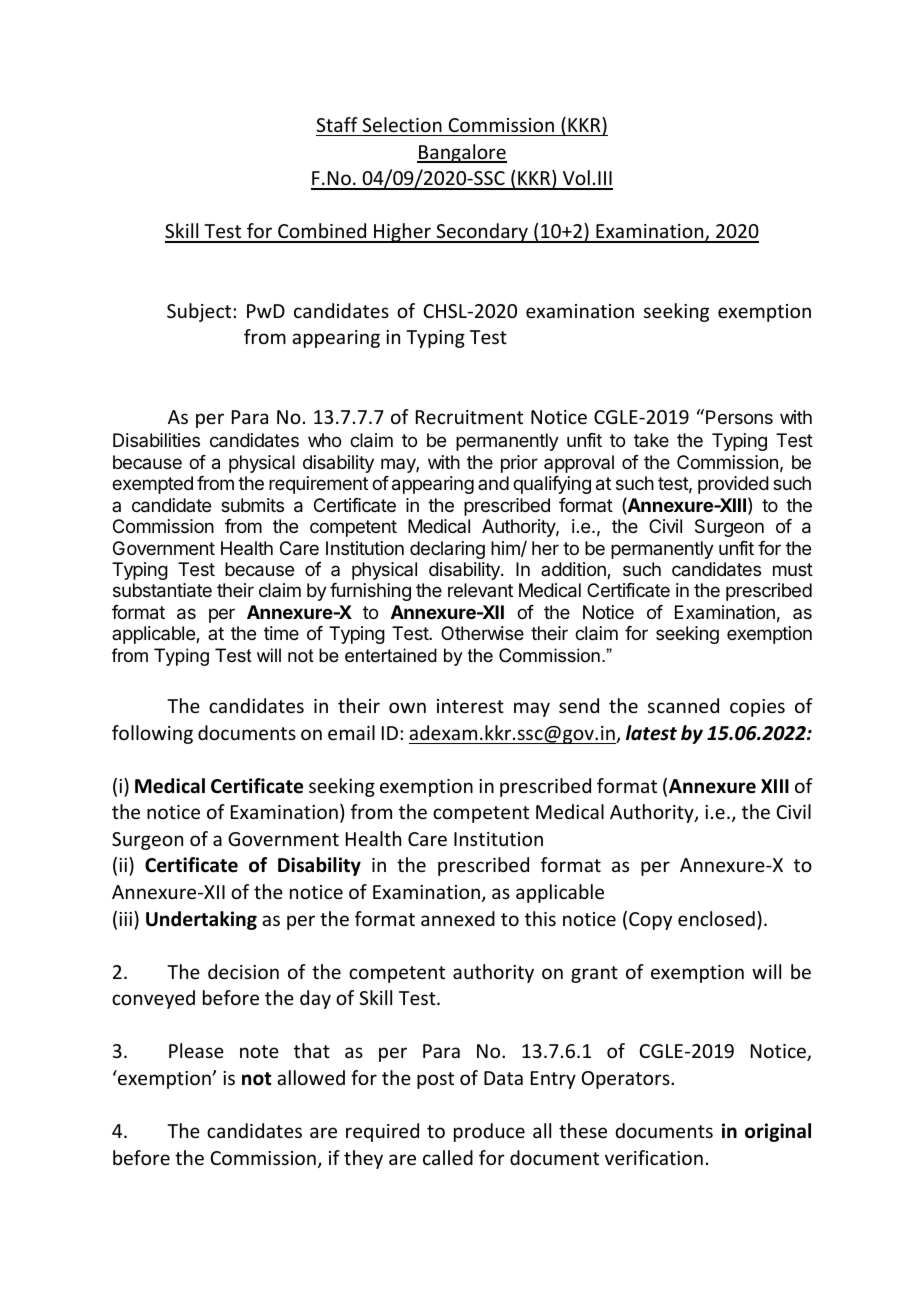 The width and height of the page is (924, 1308). I want to click on Bangalore, so click(462, 153).
